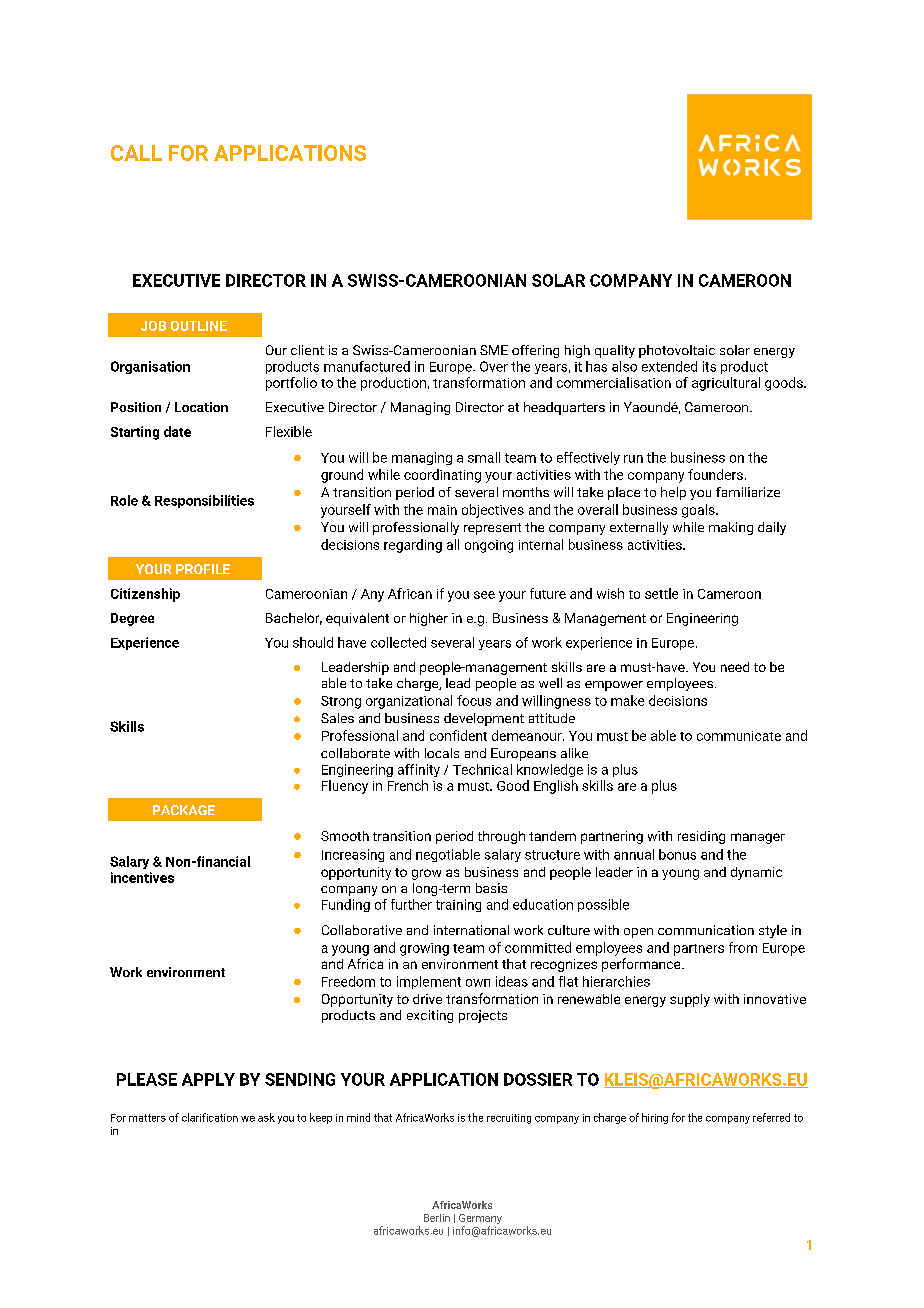 The width and height of the screenshot is (924, 1308). Describe the element at coordinates (494, 350) in the screenshot. I see `SME` at that location.
